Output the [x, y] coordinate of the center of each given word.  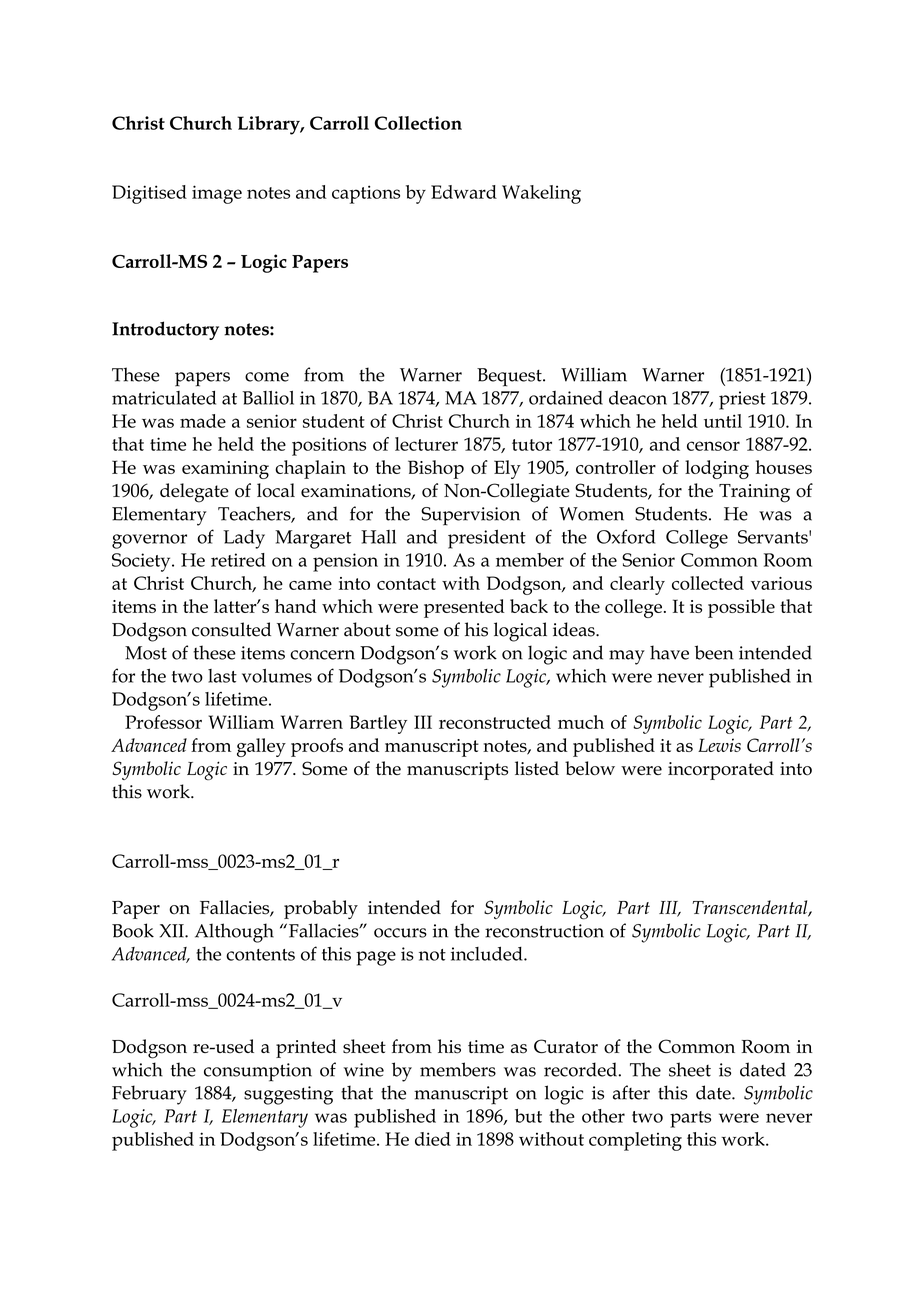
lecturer [426, 444]
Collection [418, 123]
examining [225, 470]
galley [261, 747]
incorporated [721, 770]
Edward [464, 192]
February [149, 1095]
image [217, 194]
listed [537, 768]
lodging [717, 469]
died [433, 1139]
